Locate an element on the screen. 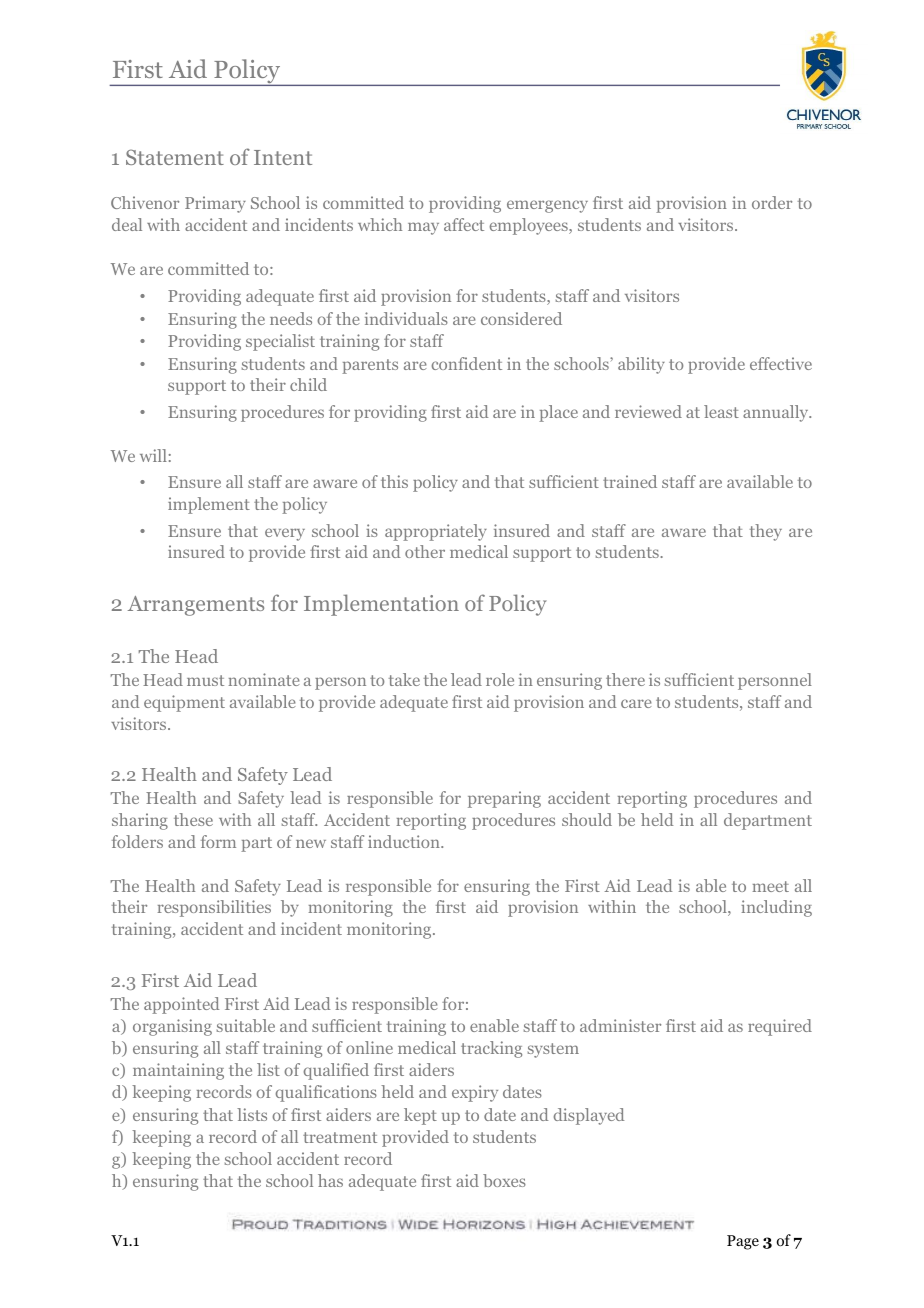  including is located at coordinates (776, 908).
